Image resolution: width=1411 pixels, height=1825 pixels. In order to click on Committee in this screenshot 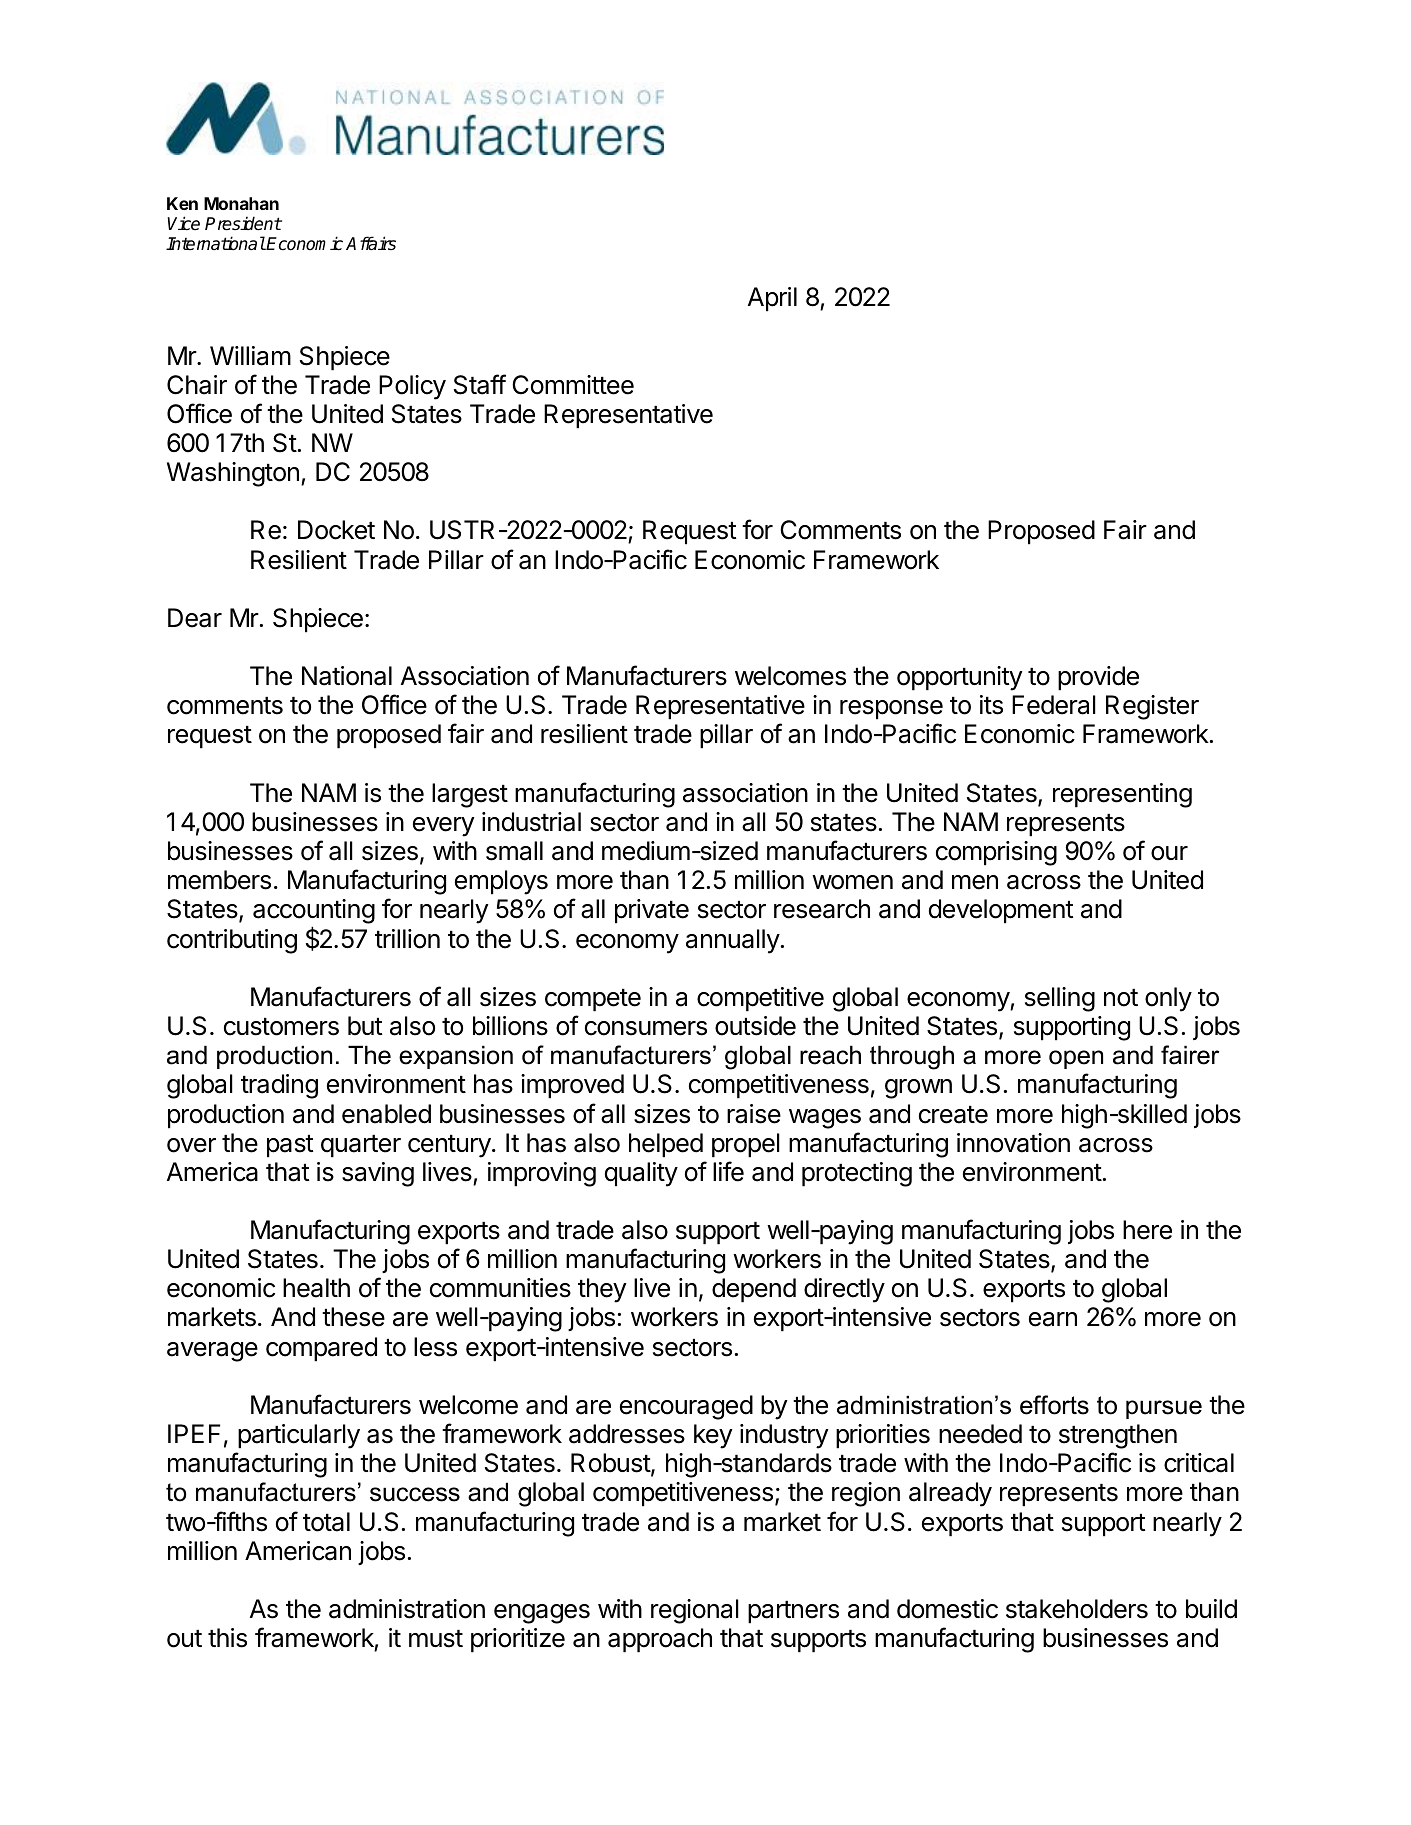, I will do `click(573, 385)`.
